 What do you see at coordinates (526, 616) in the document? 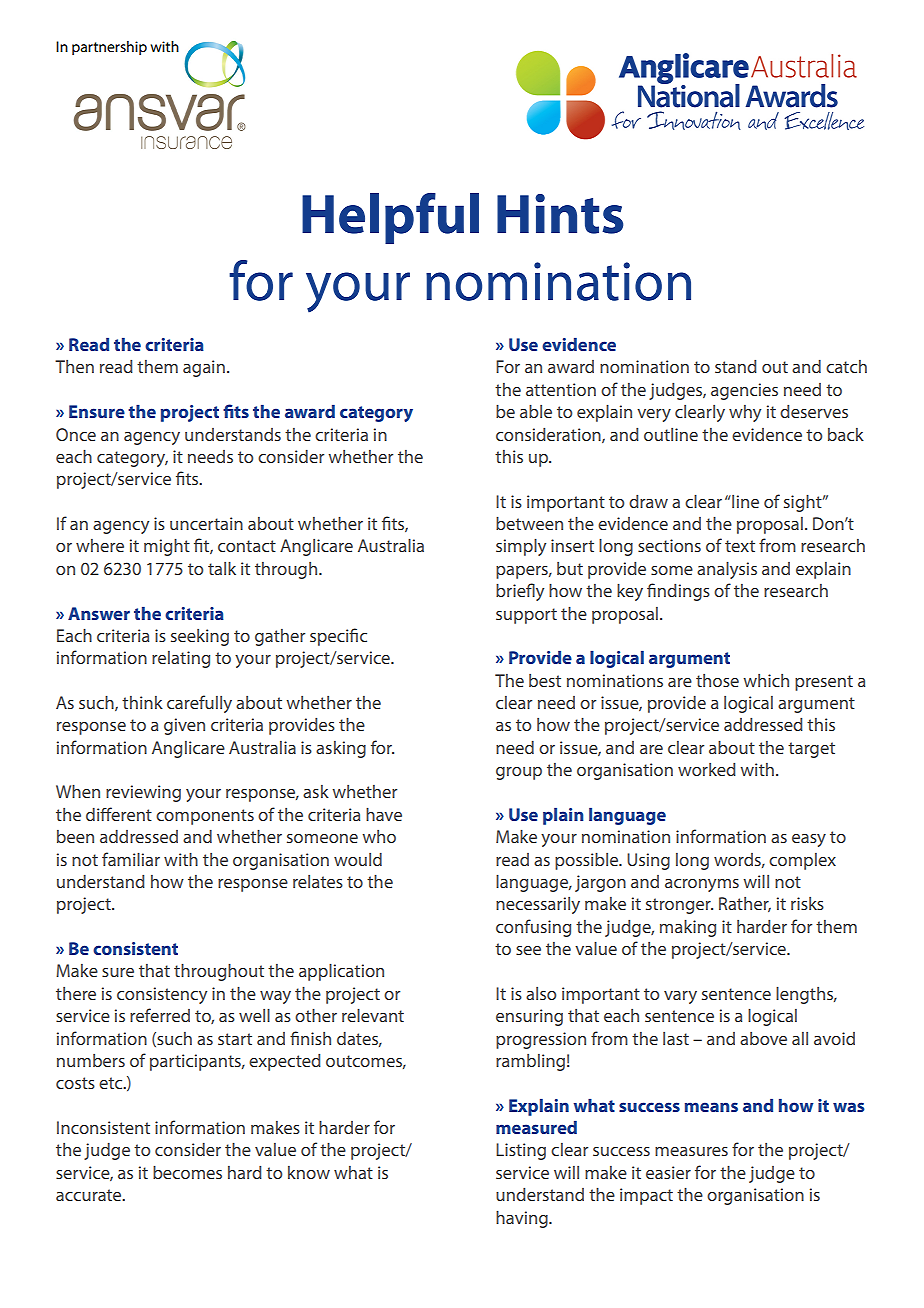
I see `support` at bounding box center [526, 616].
